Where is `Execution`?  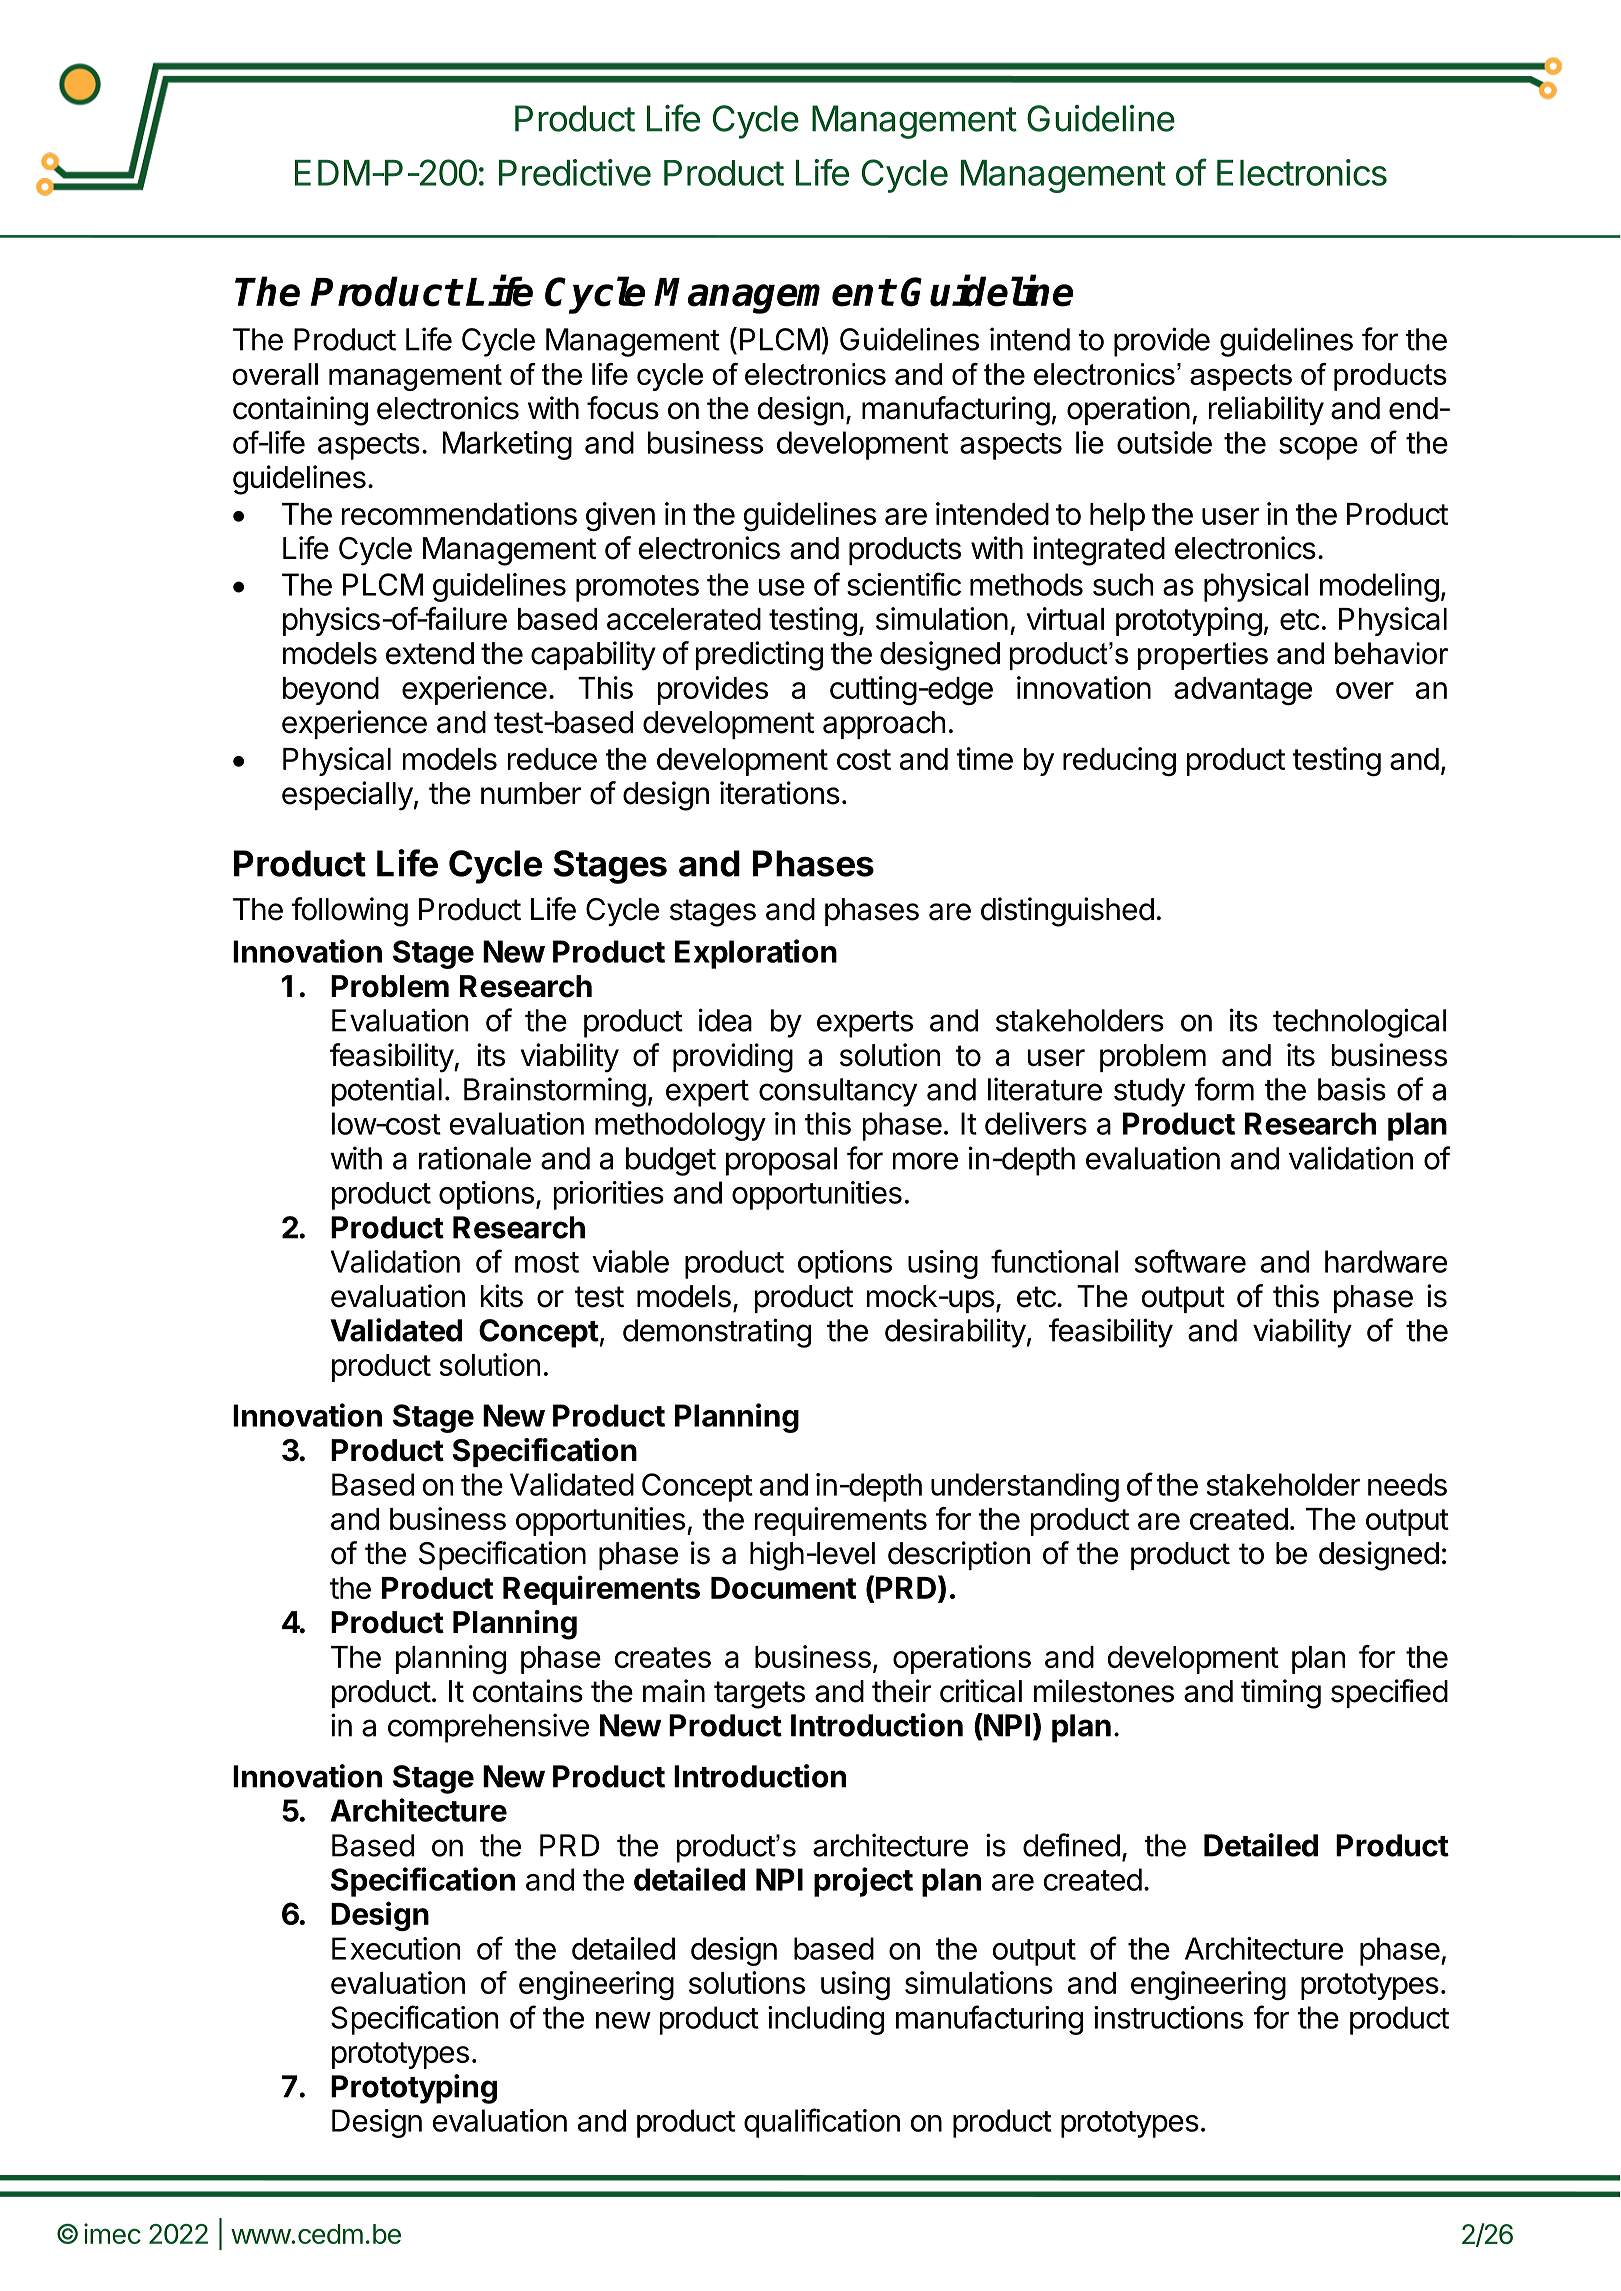 Execution is located at coordinates (396, 1948).
